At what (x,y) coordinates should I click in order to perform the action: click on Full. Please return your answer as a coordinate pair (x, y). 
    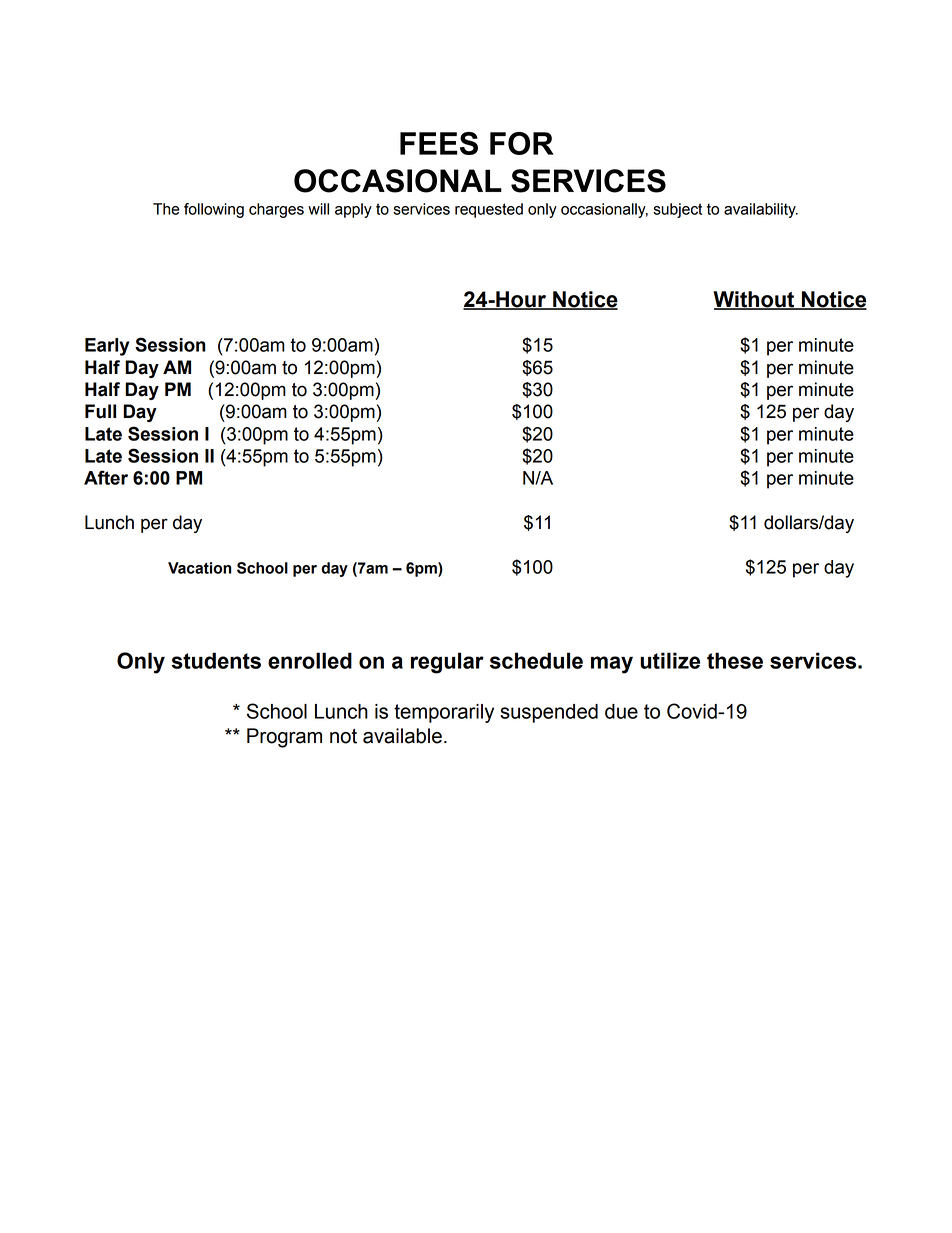
    Looking at the image, I should click on (100, 411).
